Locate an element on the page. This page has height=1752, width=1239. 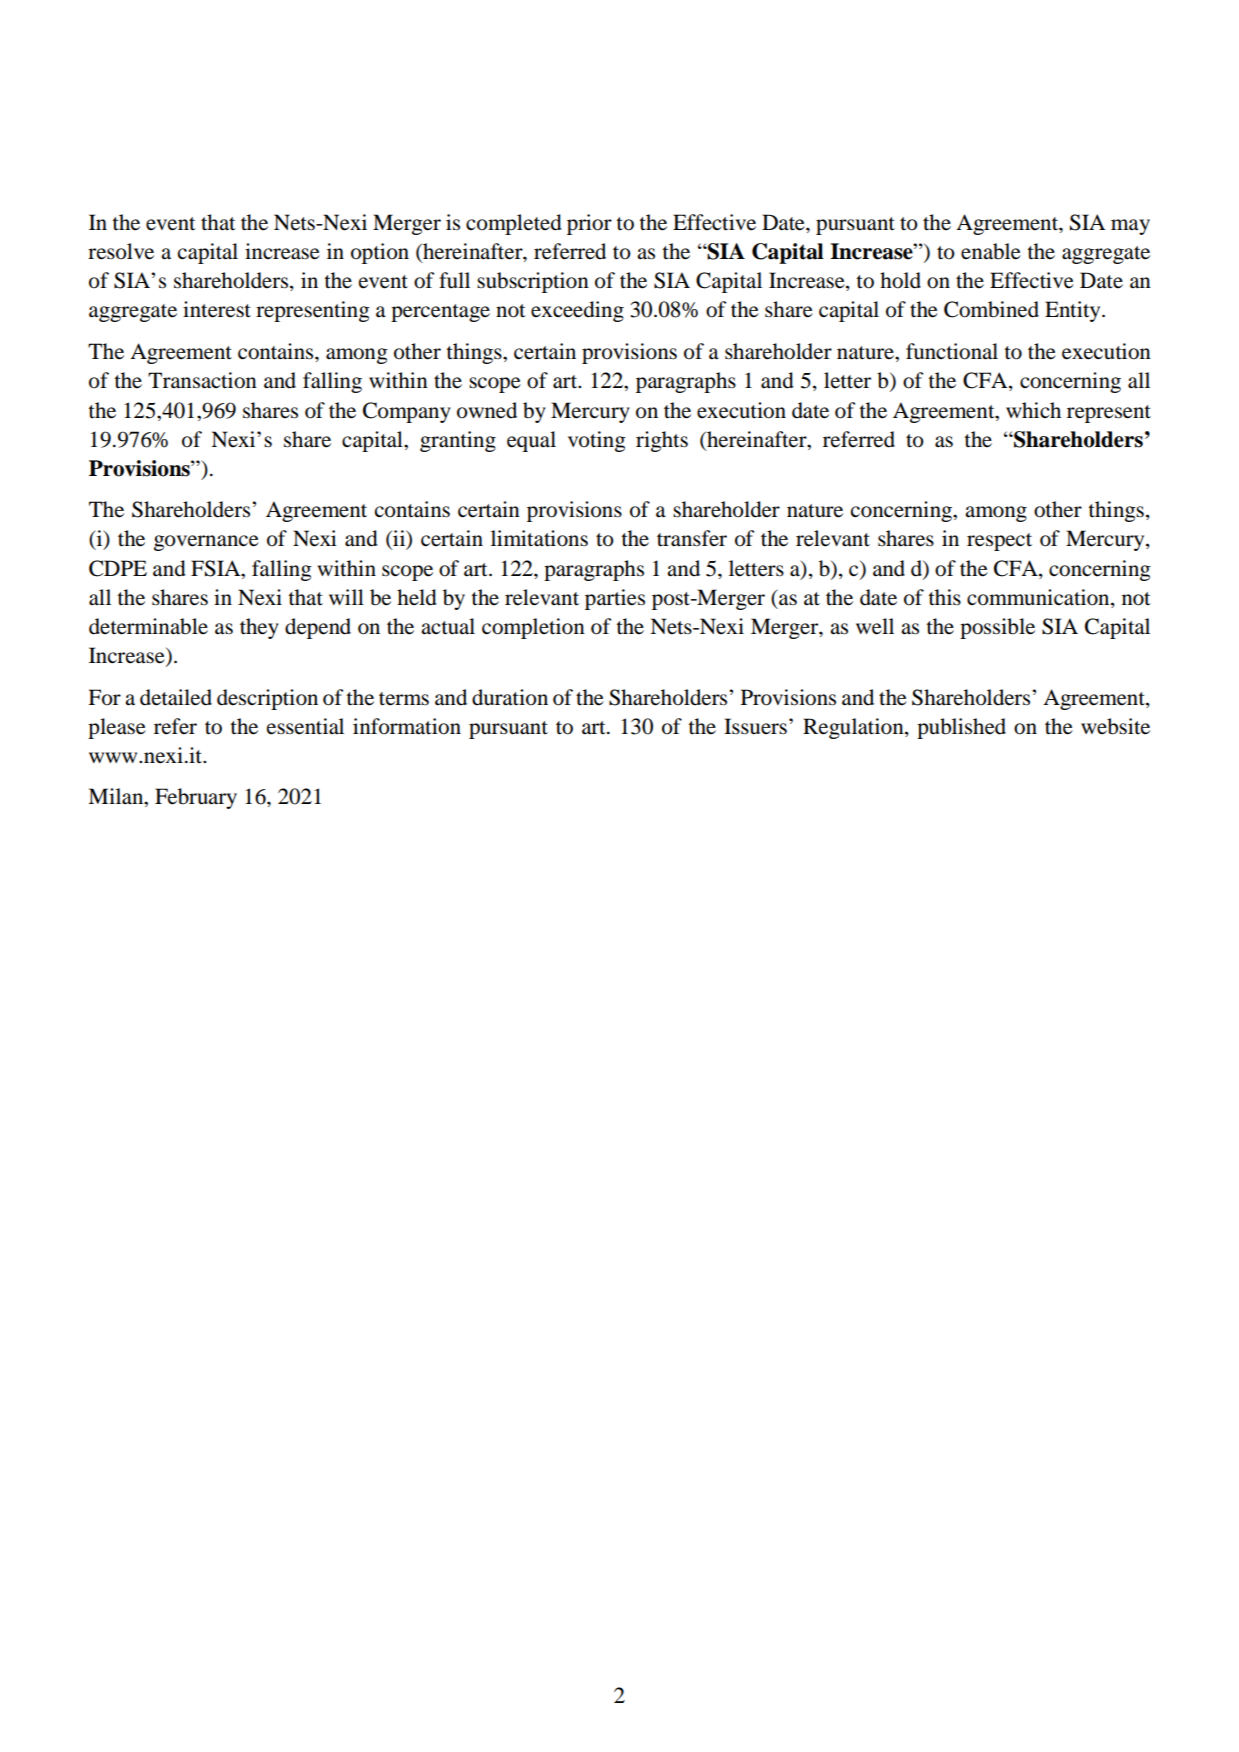
duration is located at coordinates (510, 697).
